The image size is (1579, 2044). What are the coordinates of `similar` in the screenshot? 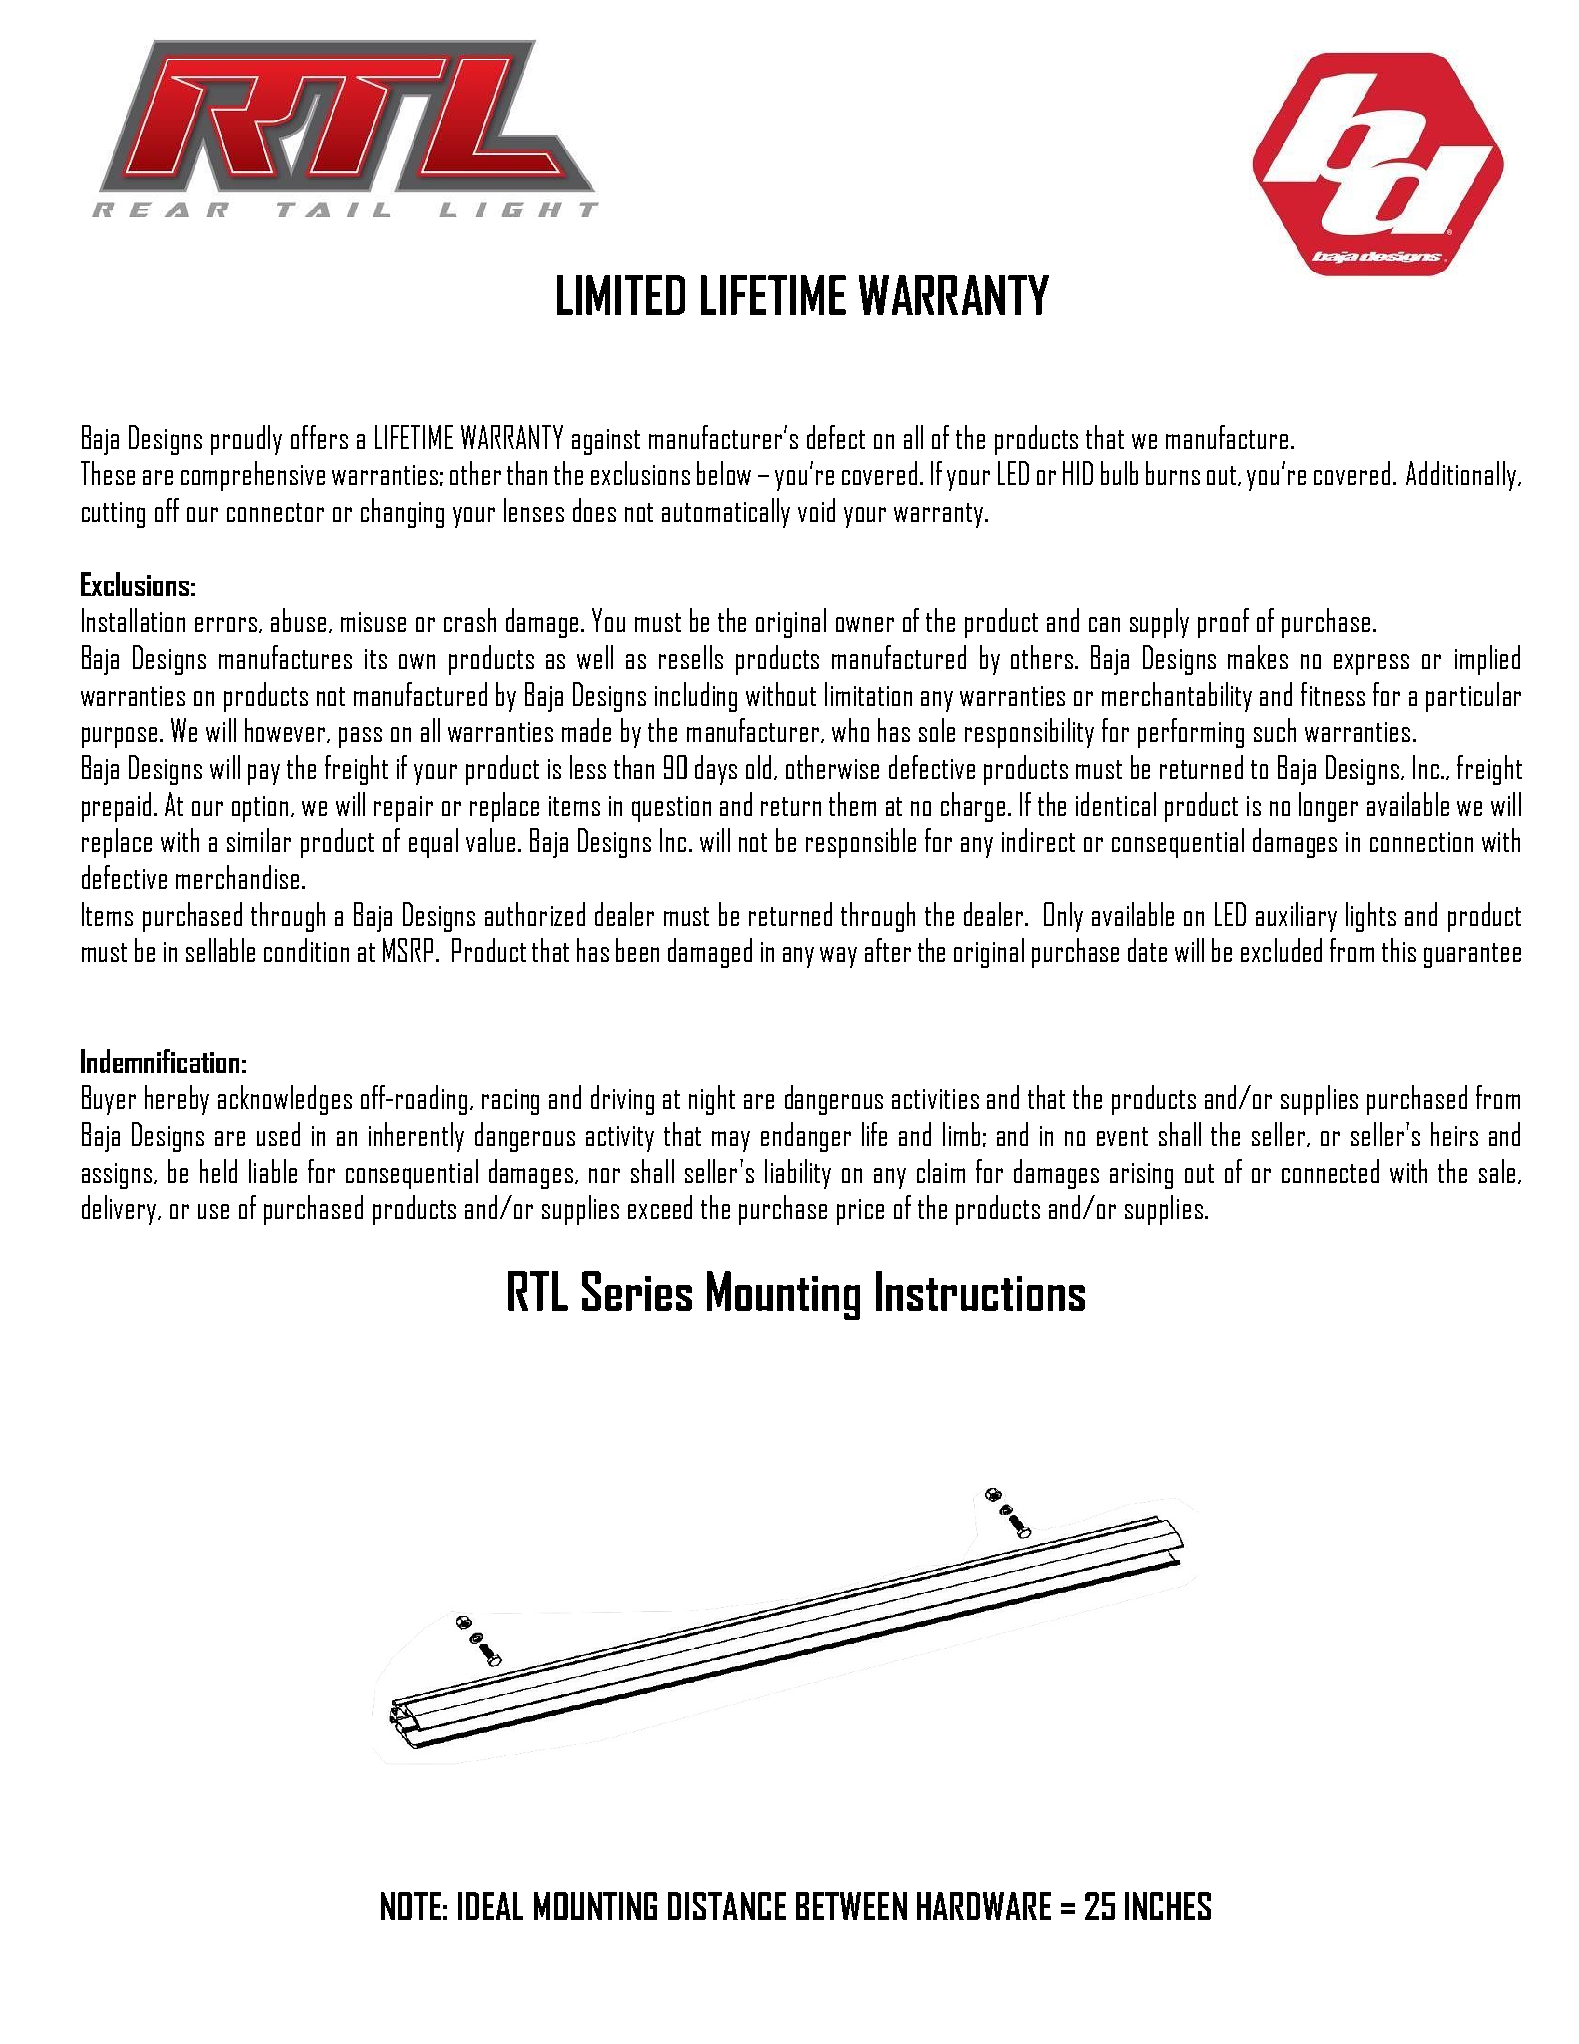 It's located at (259, 840).
